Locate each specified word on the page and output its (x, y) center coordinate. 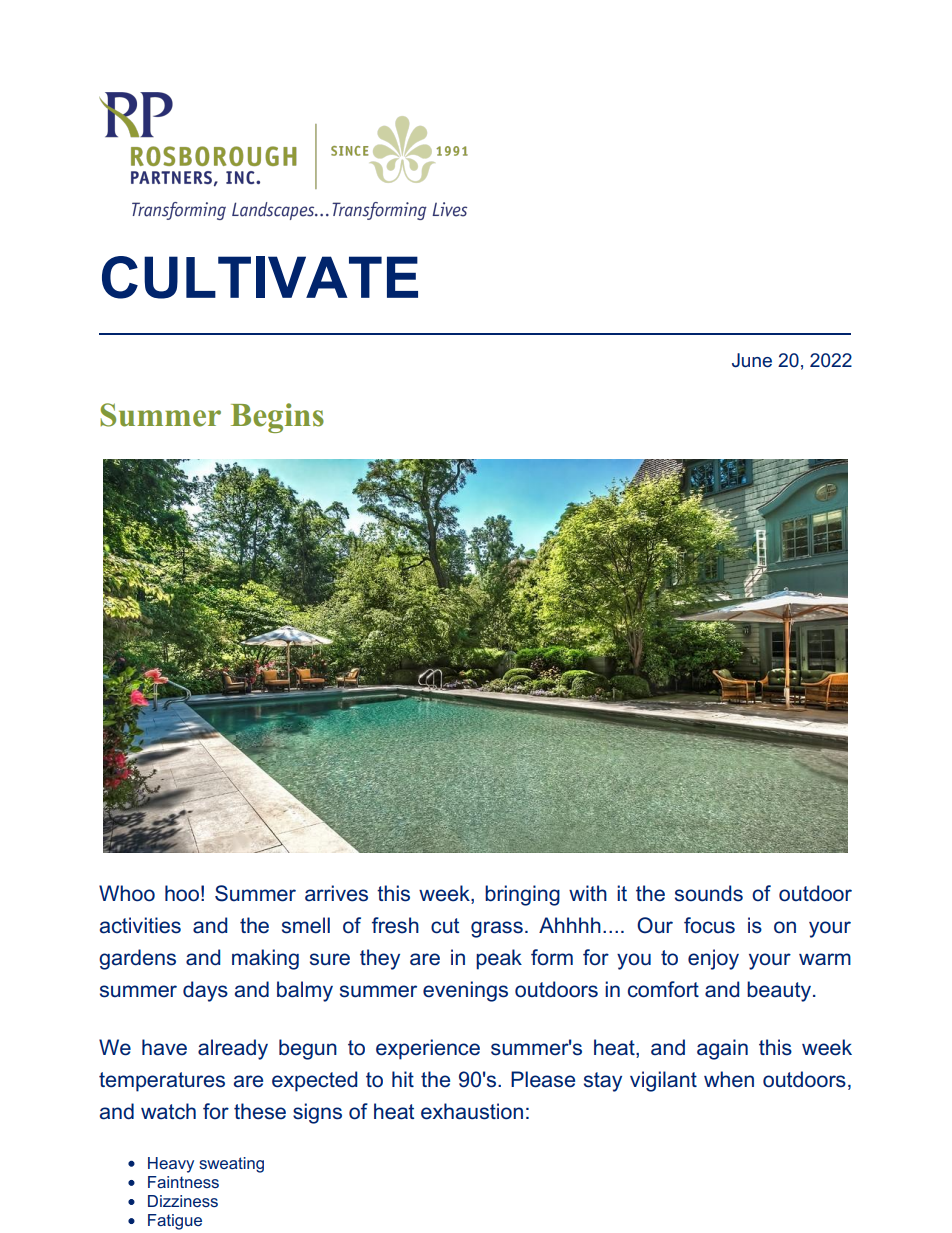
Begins (277, 418)
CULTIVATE (260, 277)
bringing (522, 895)
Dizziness (183, 1201)
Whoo (127, 893)
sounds (709, 893)
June (752, 360)
